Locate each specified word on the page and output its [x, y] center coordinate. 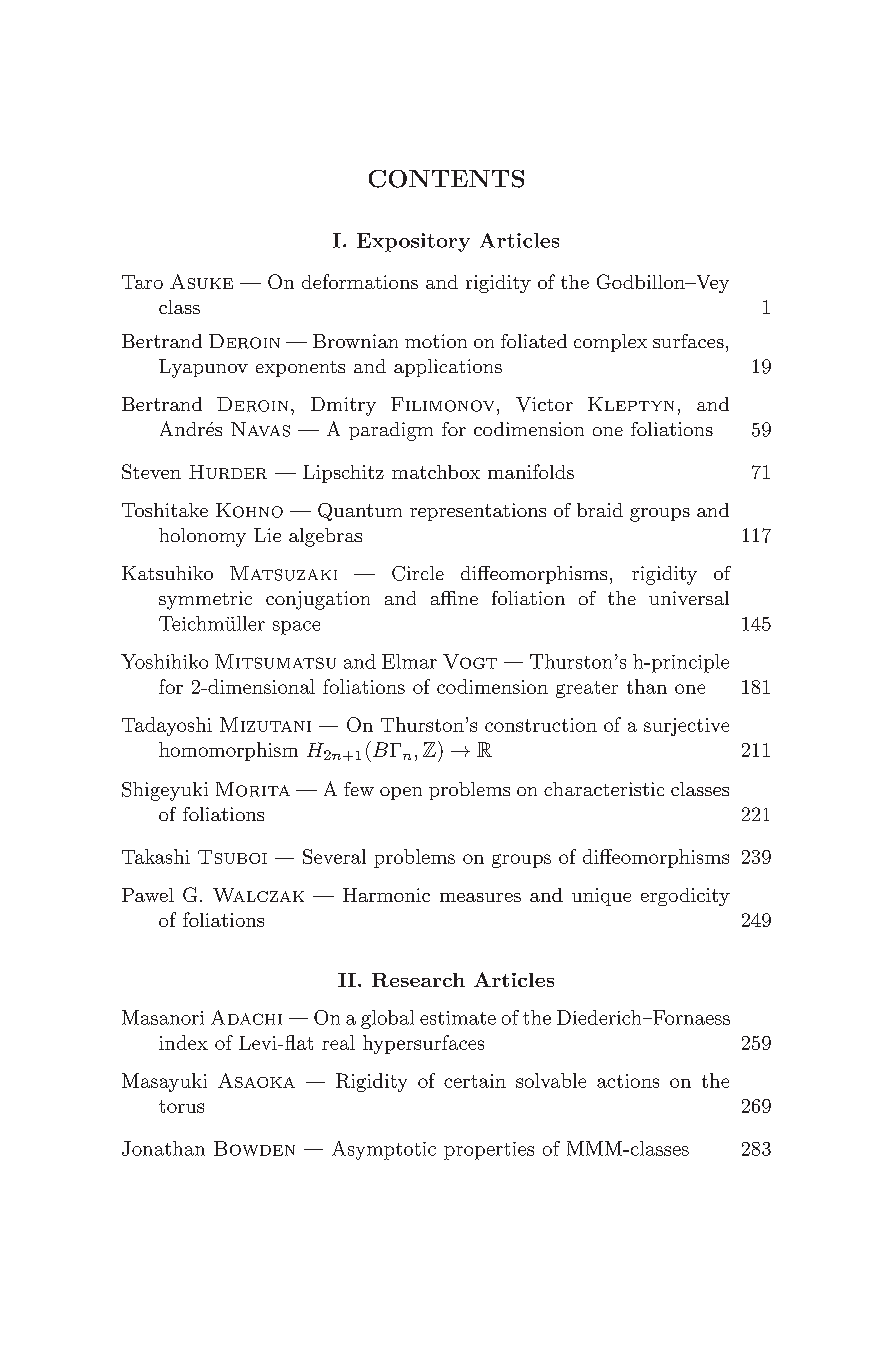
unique [601, 897]
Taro [142, 282]
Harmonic [386, 895]
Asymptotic [384, 1150]
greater [587, 689]
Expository [413, 242]
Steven [151, 471]
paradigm [391, 431]
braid [600, 510]
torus [181, 1106]
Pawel [148, 895]
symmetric [205, 600]
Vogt [470, 661]
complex [610, 343]
